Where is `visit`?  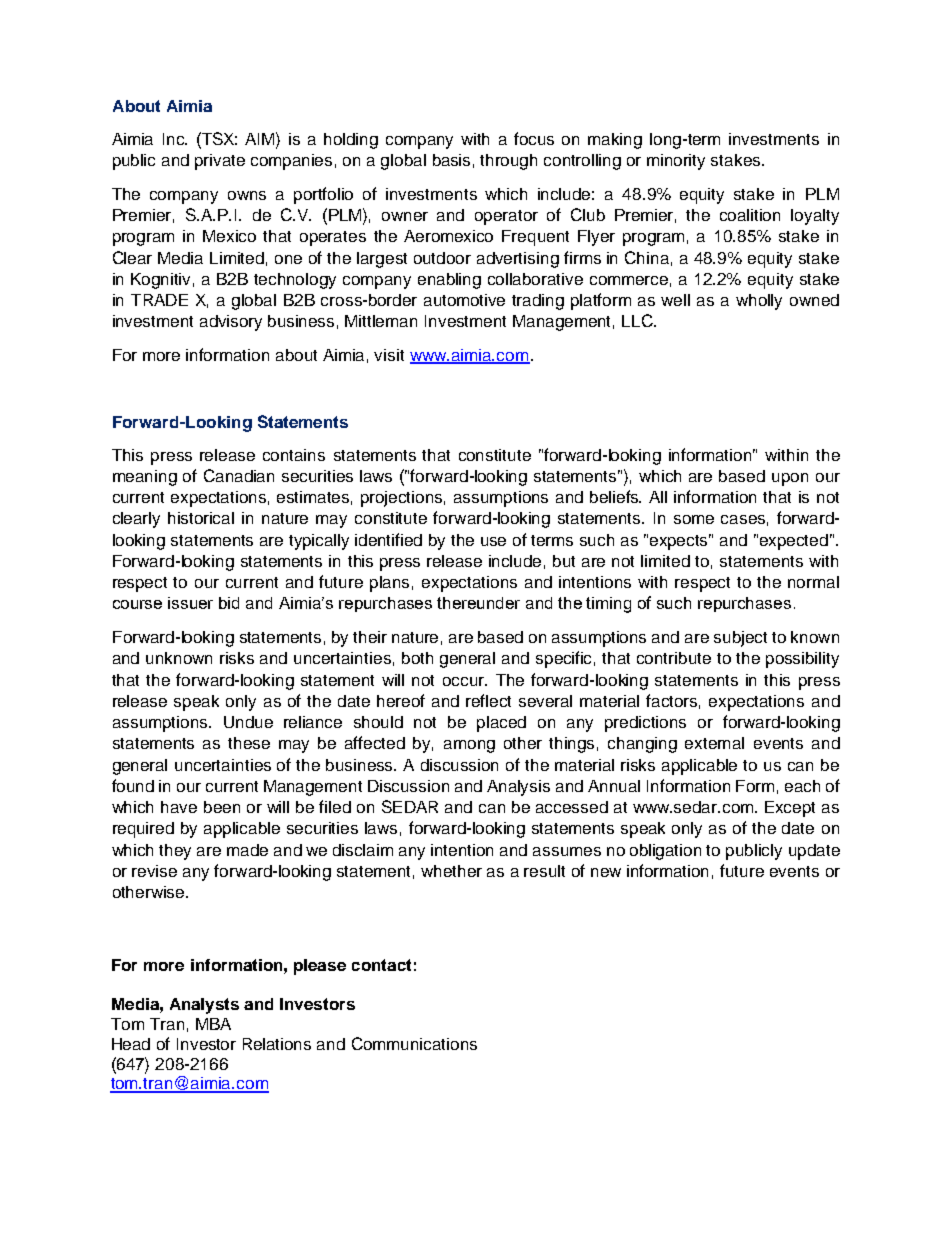
visit is located at coordinates (389, 355).
